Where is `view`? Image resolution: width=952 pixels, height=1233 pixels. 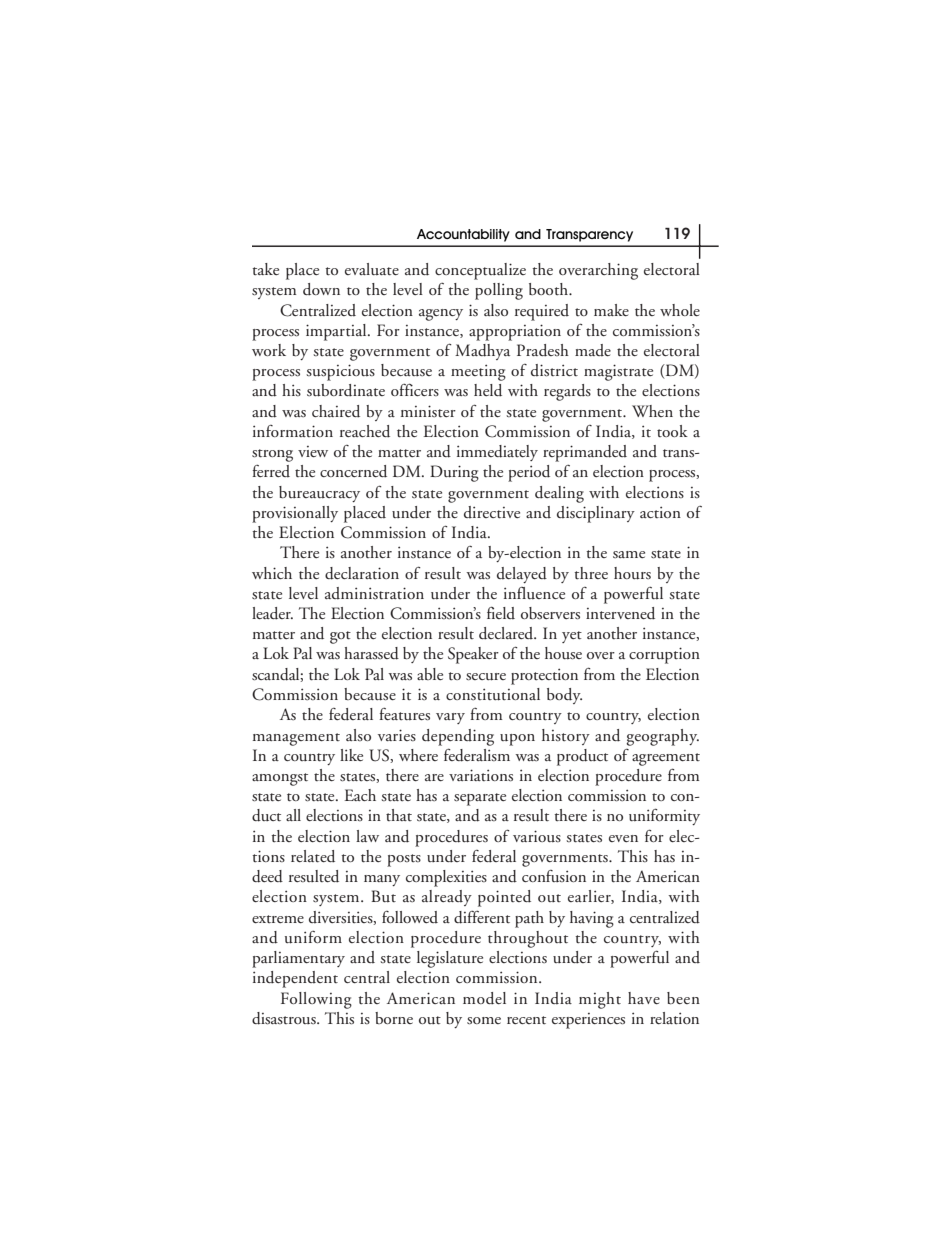 view is located at coordinates (313, 451).
